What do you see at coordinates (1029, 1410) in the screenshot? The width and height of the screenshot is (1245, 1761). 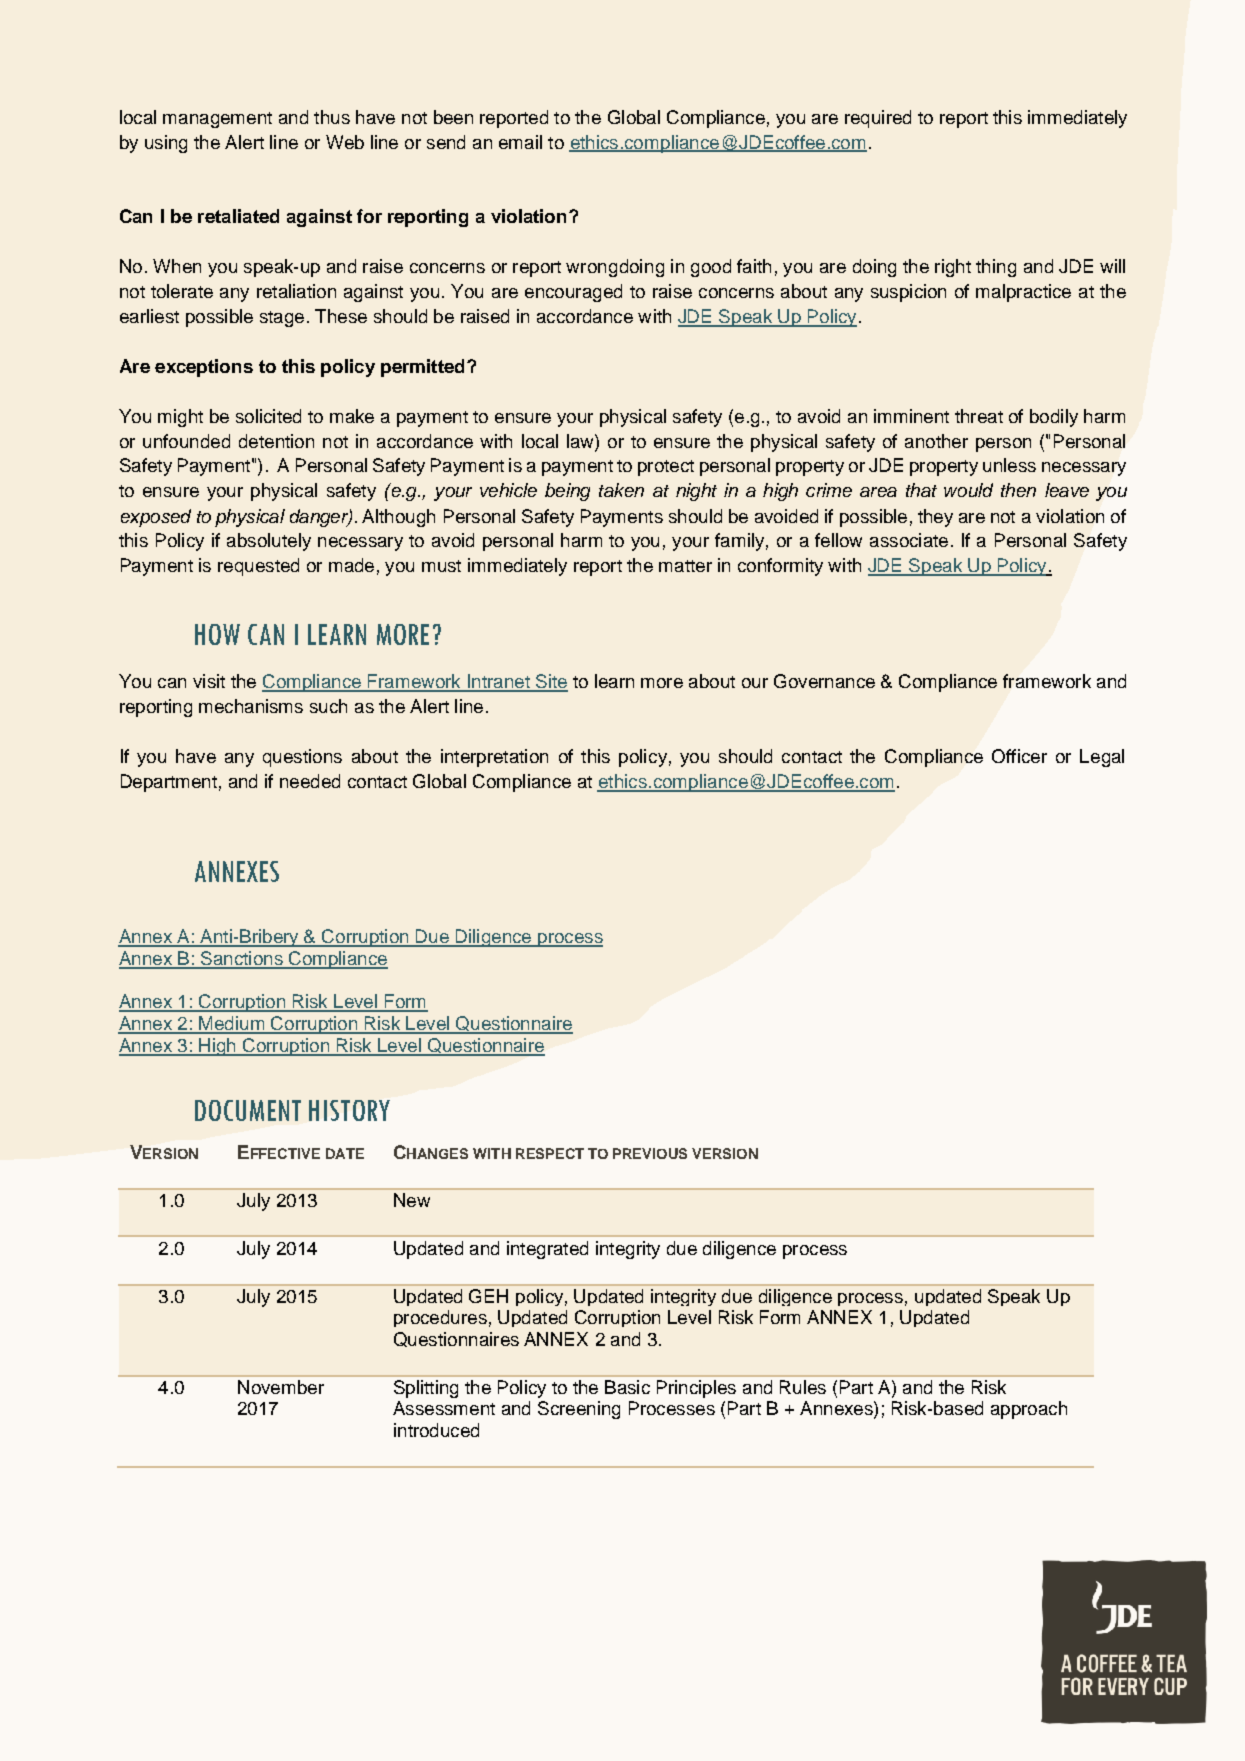 I see `approach` at bounding box center [1029, 1410].
